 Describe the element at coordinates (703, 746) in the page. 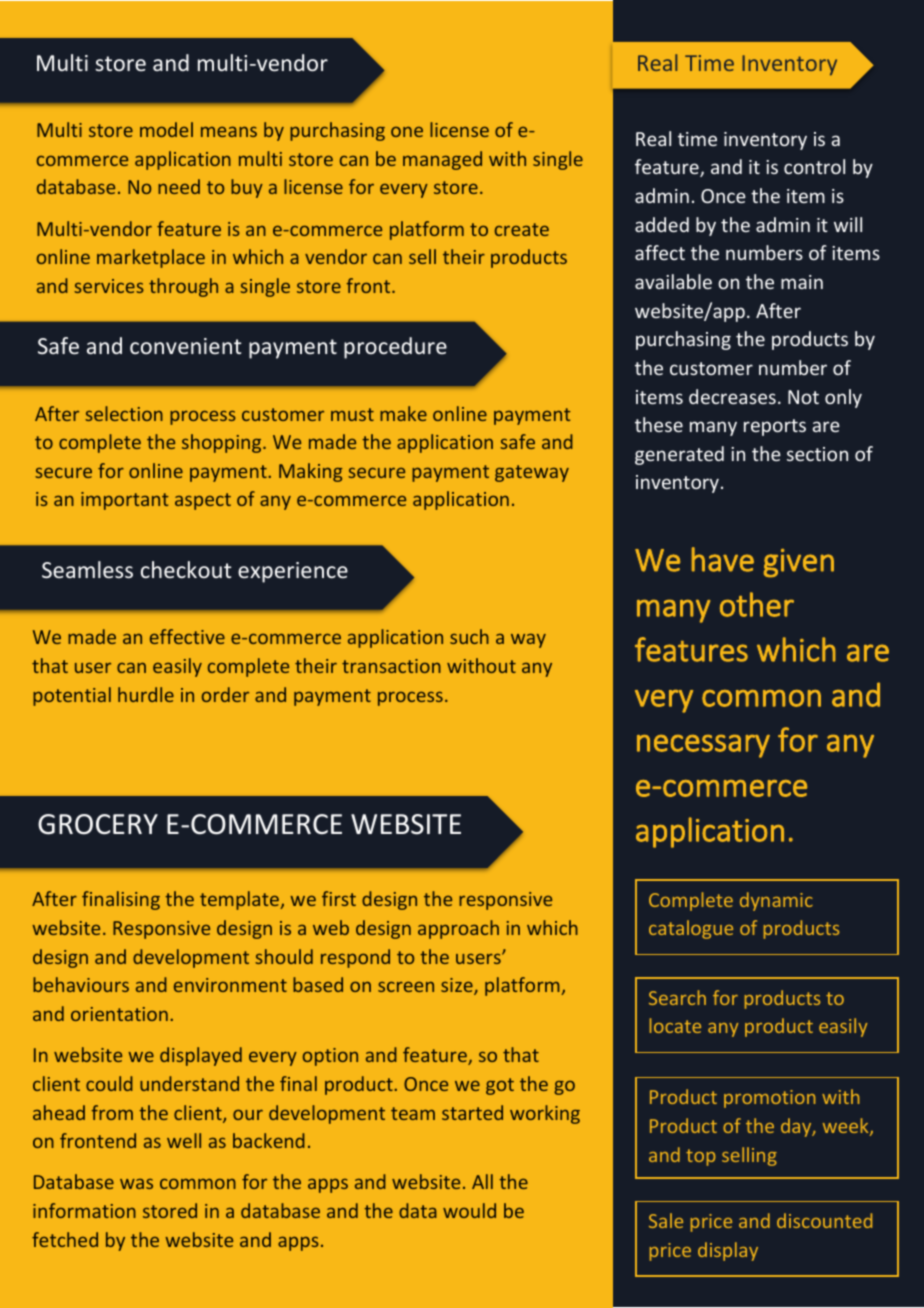

I see `necessary` at that location.
